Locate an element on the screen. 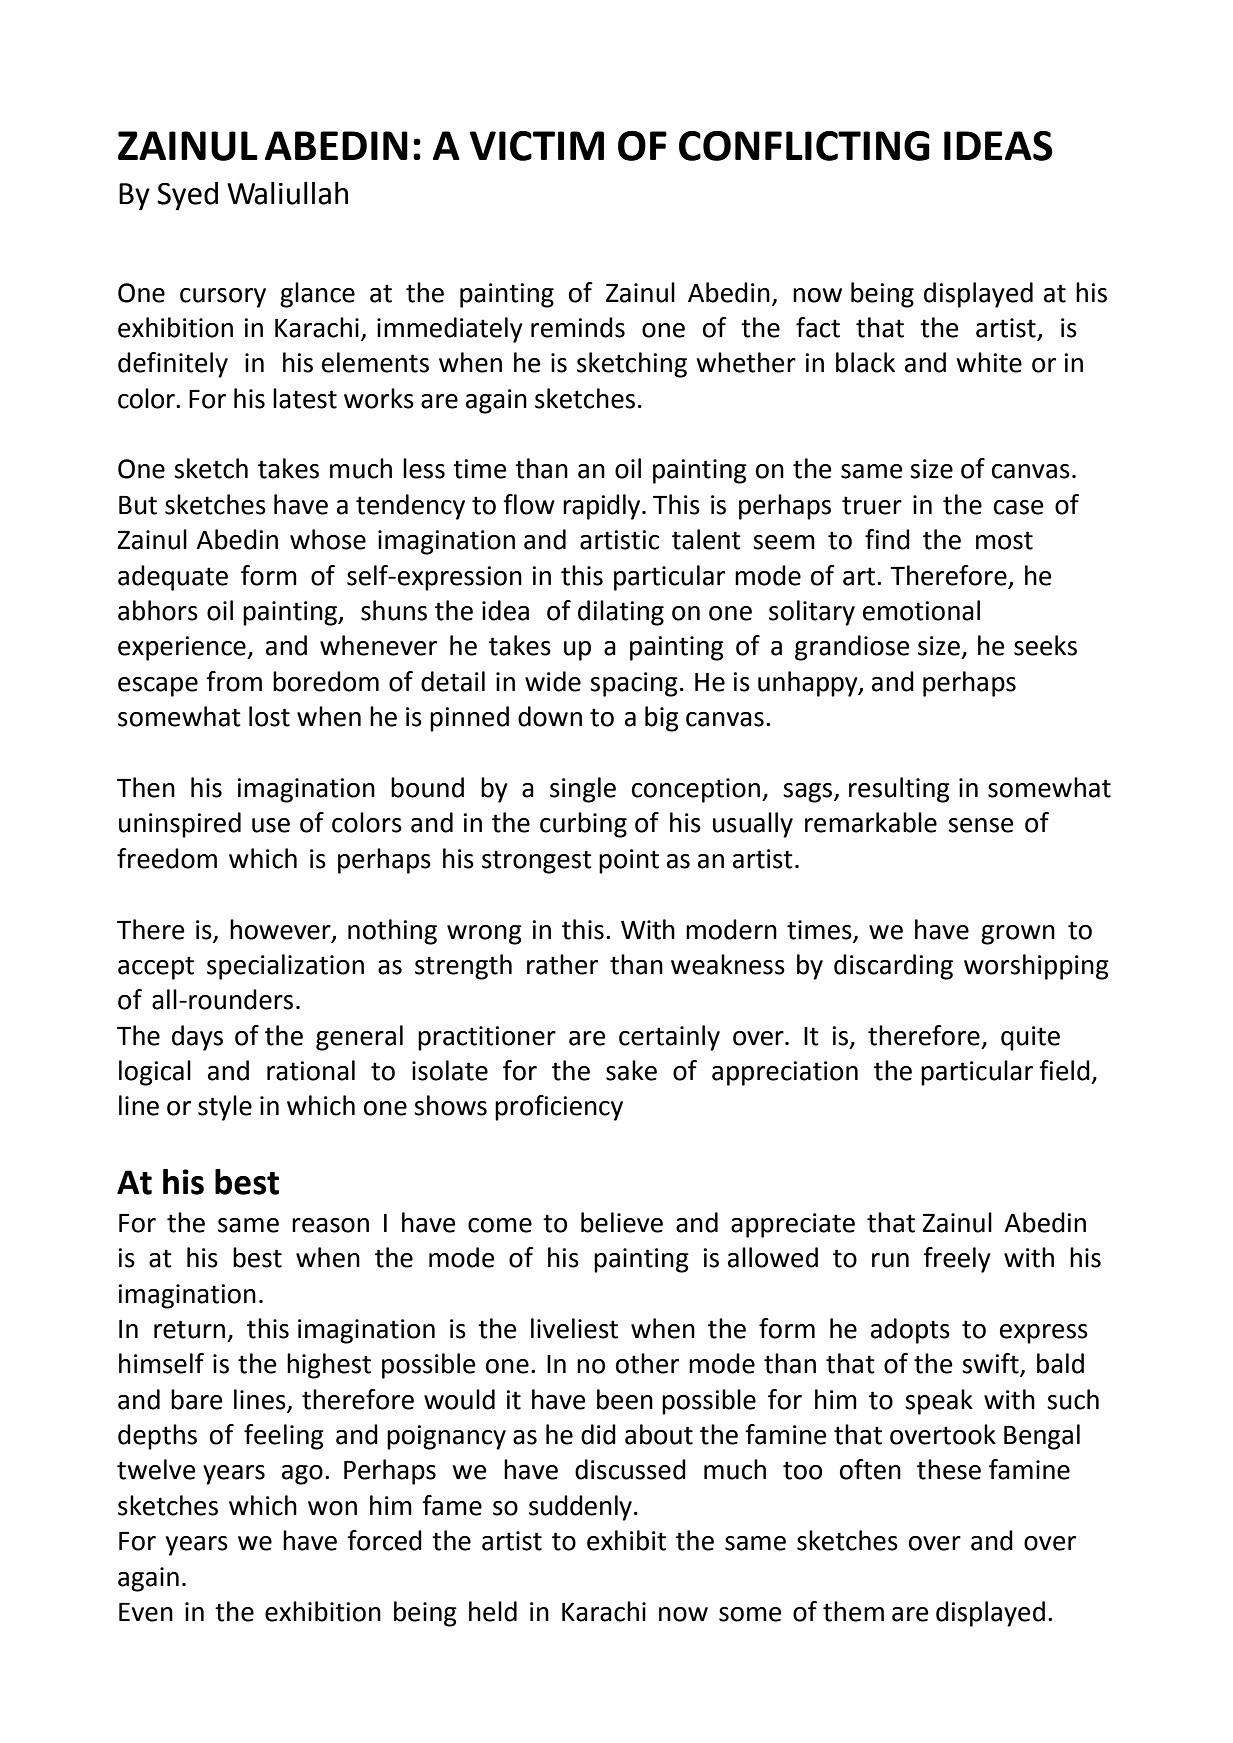  Syed is located at coordinates (187, 195).
